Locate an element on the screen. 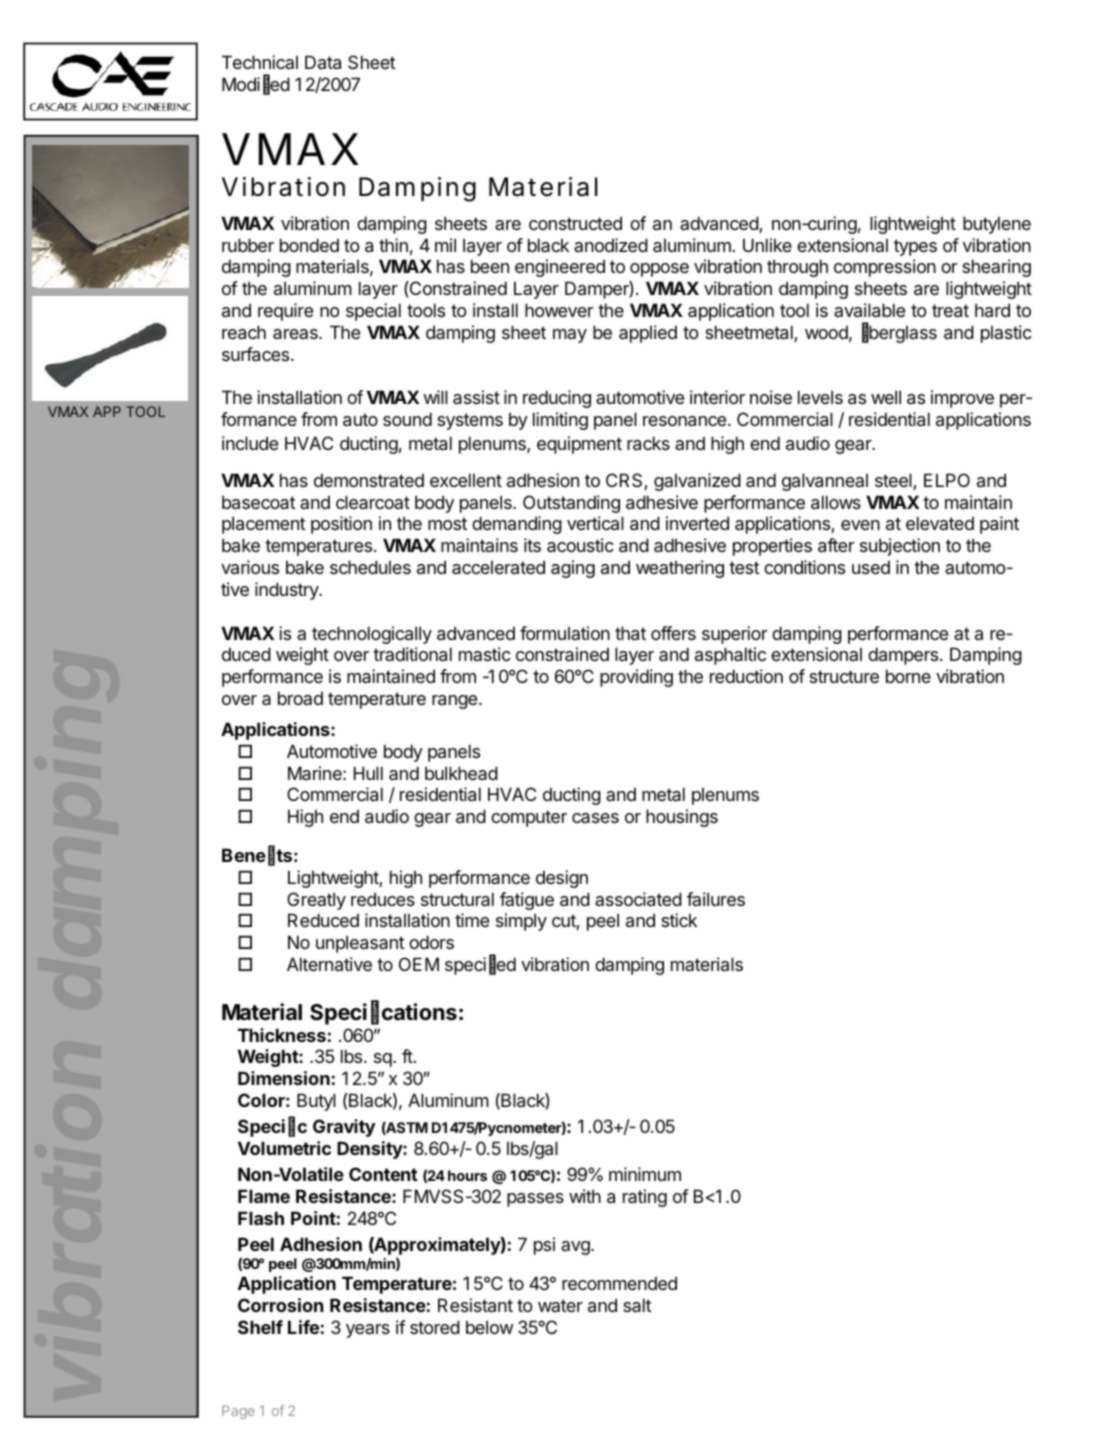 The height and width of the screenshot is (1441, 1113). unpleasant is located at coordinates (360, 944).
